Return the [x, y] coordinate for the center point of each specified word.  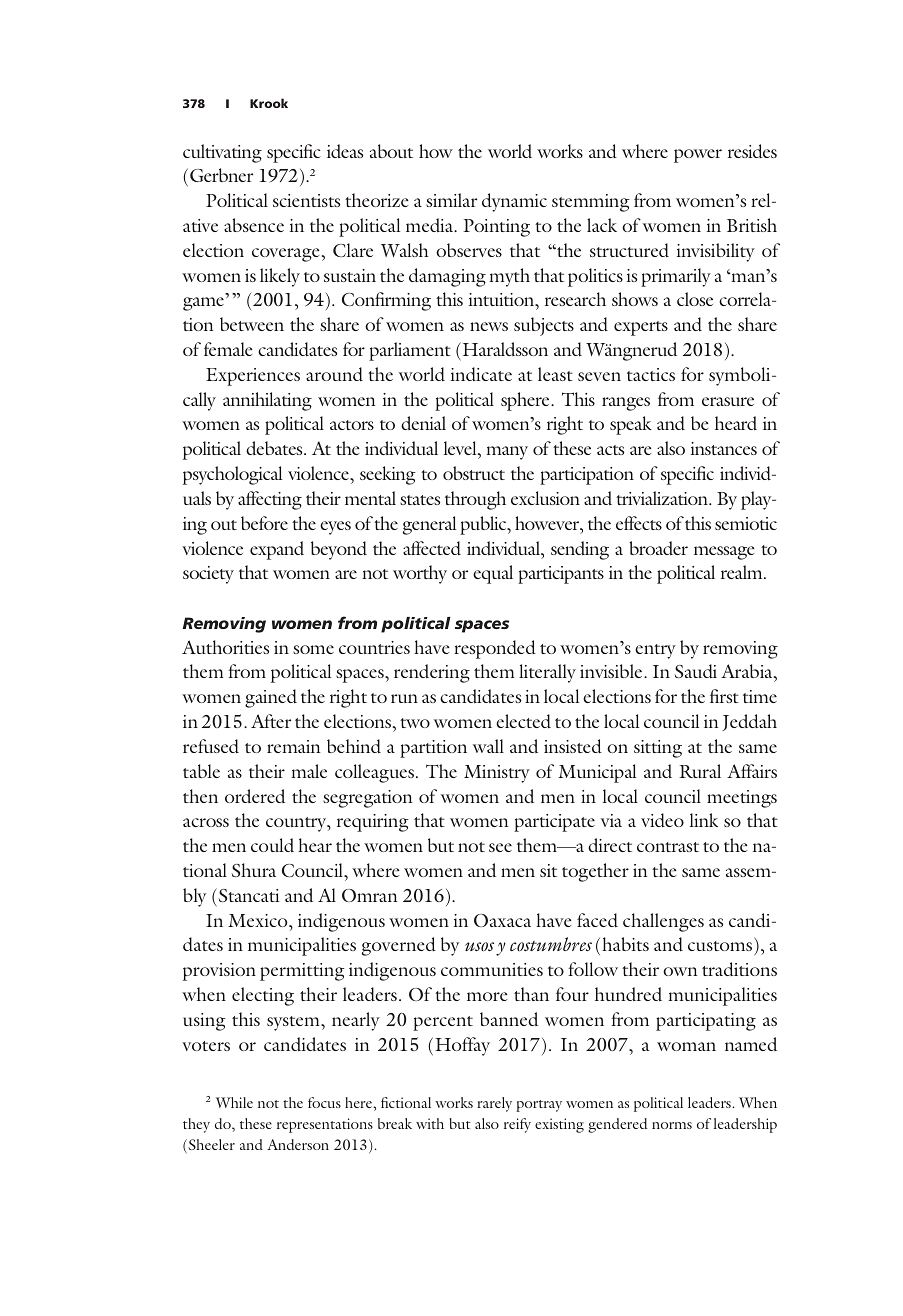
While [234, 1102]
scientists [306, 200]
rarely [494, 1104]
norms [672, 1125]
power [698, 156]
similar [451, 200]
